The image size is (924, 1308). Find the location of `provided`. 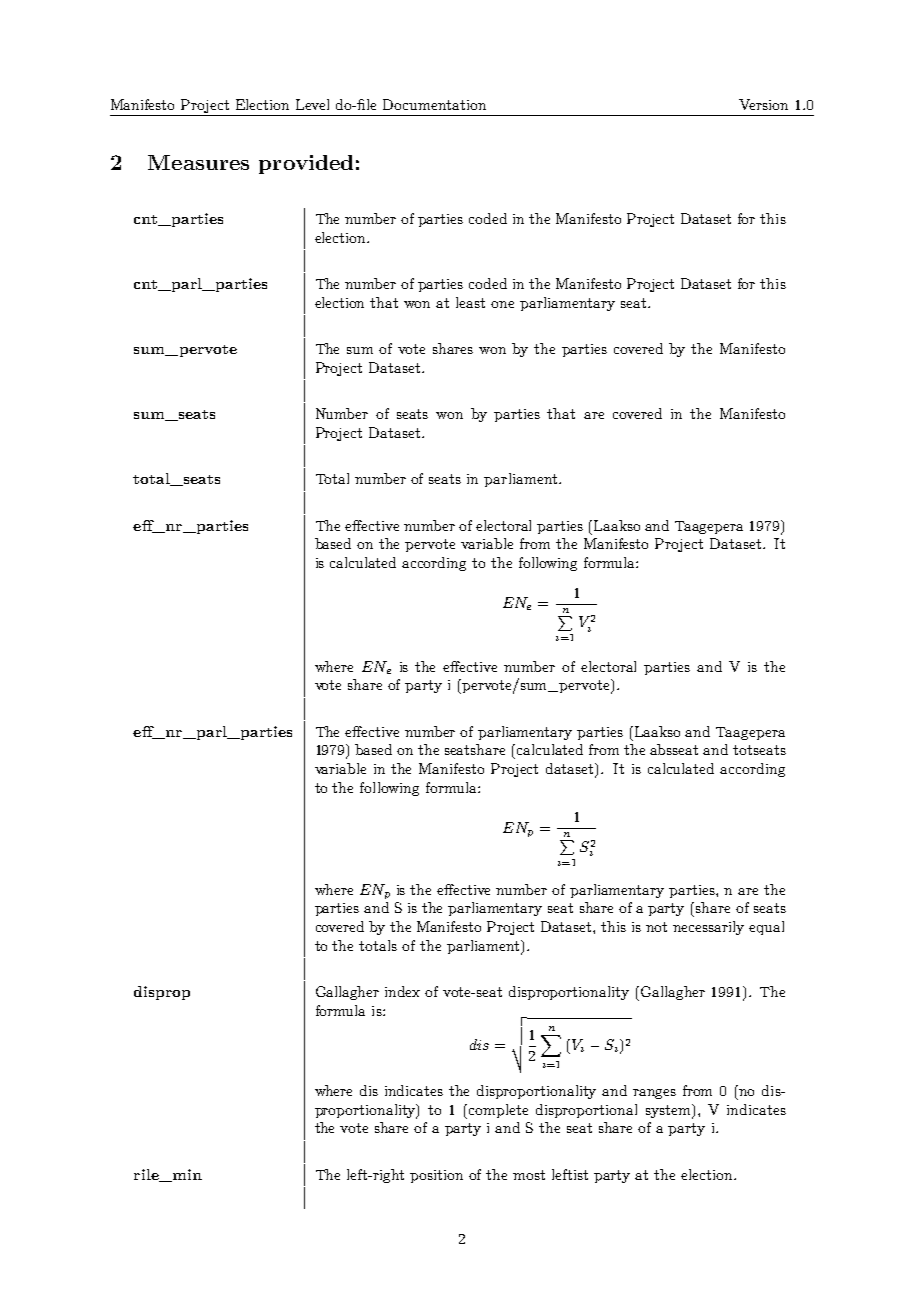

provided is located at coordinates (306, 164).
